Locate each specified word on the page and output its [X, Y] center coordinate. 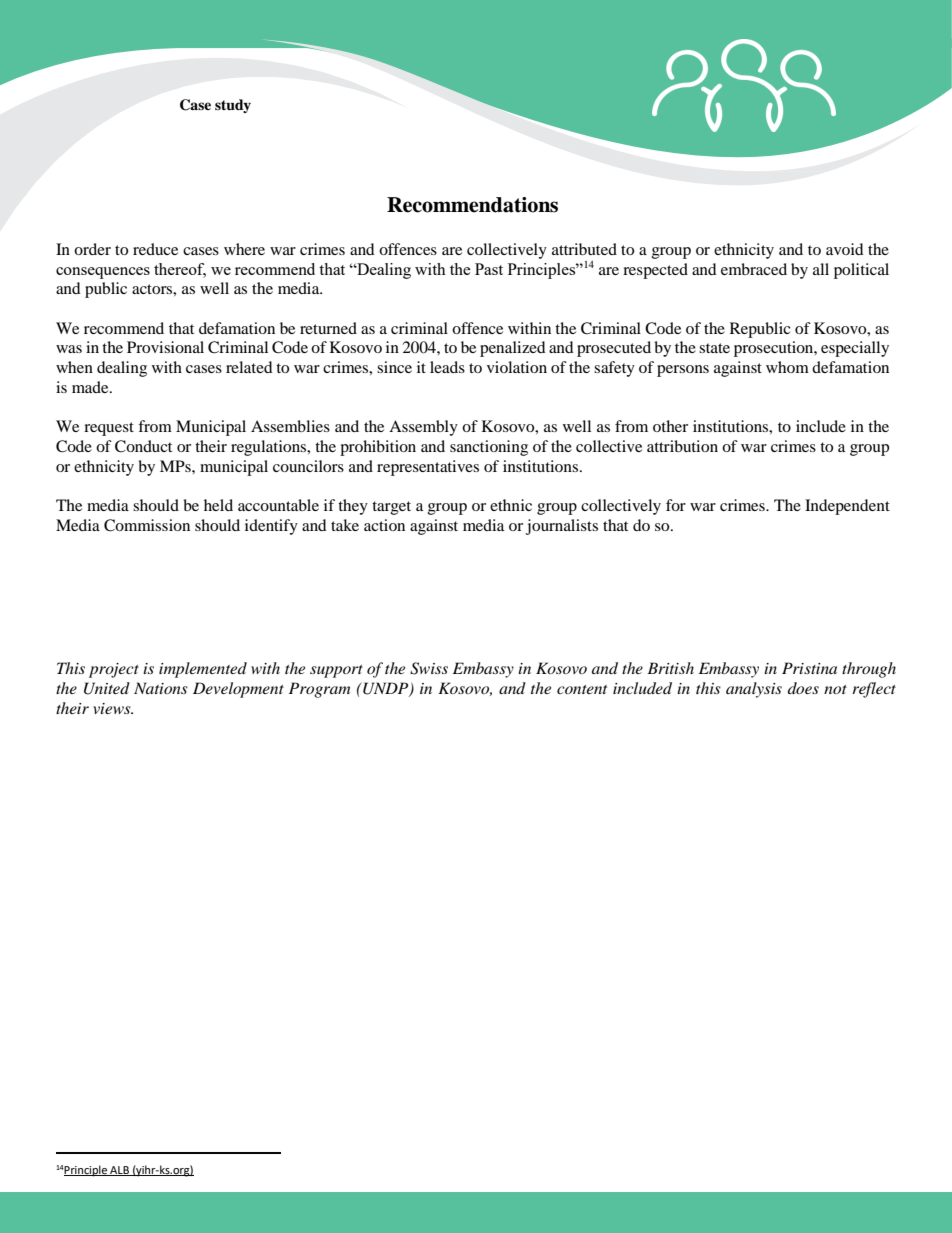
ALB [120, 1171]
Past [489, 269]
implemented [203, 670]
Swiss [429, 668]
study [233, 106]
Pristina [809, 668]
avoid [845, 249]
